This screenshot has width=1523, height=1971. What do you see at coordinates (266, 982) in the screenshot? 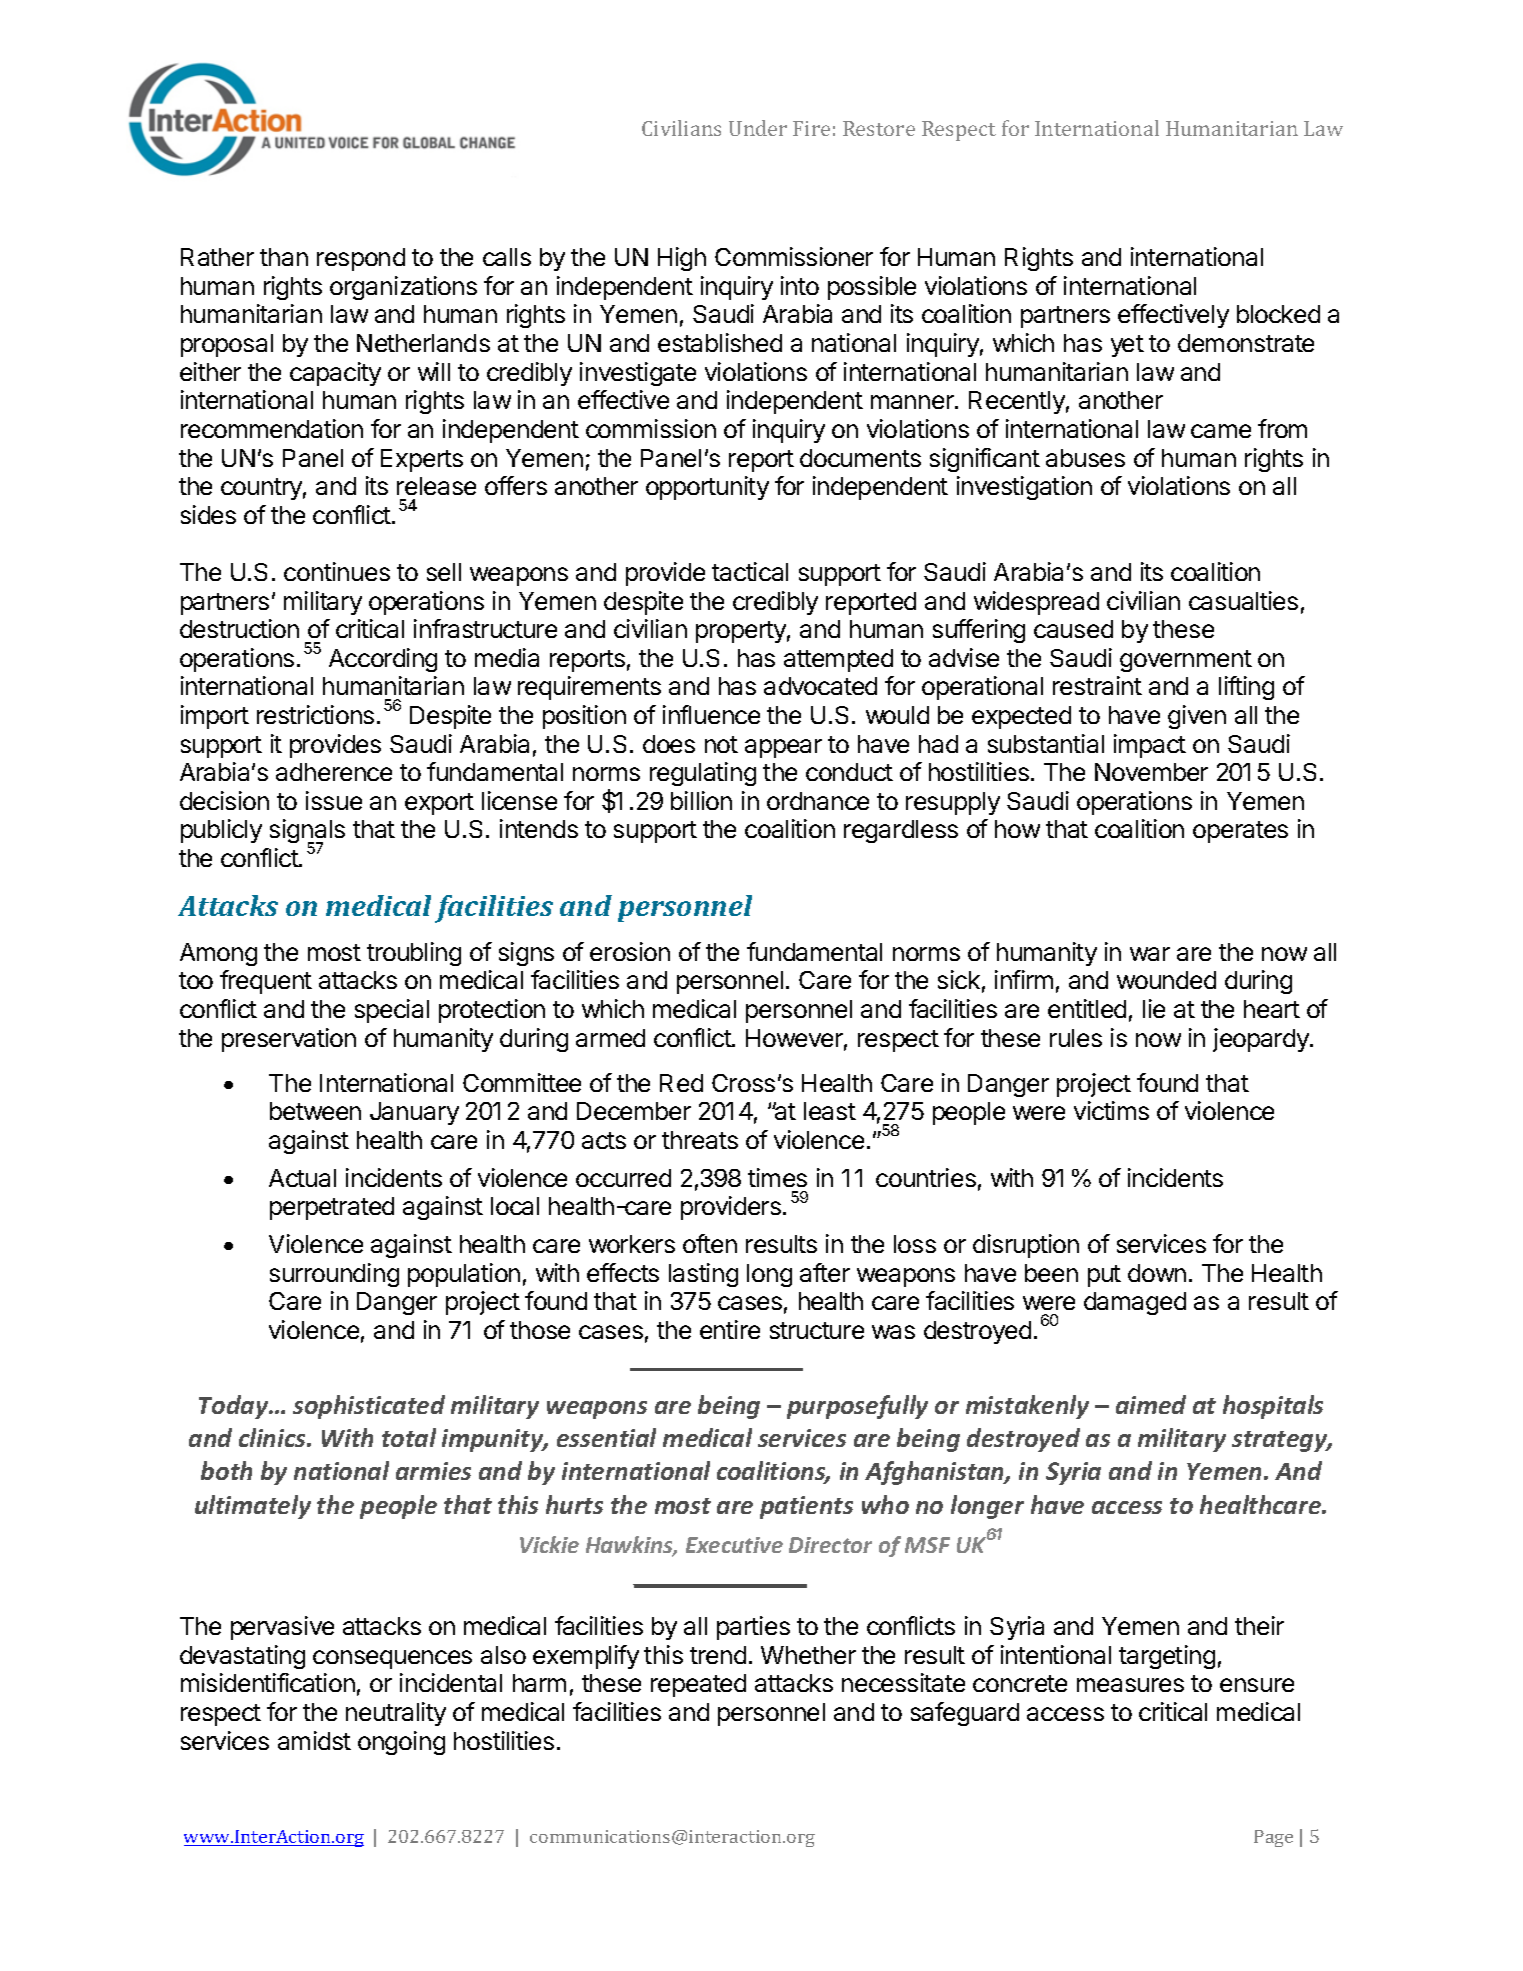
I see `frequent` at bounding box center [266, 982].
